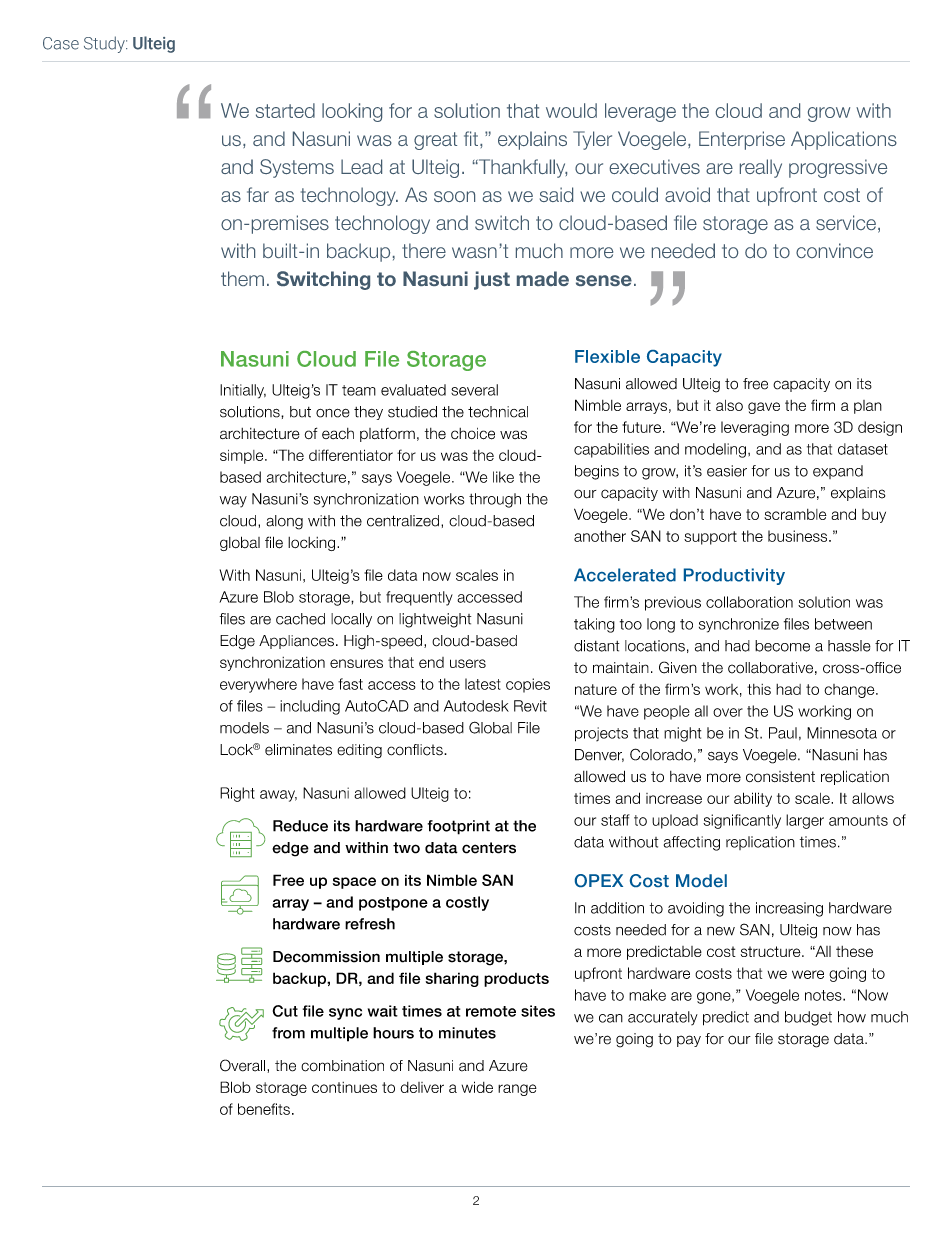  I want to click on Study, so click(105, 44).
